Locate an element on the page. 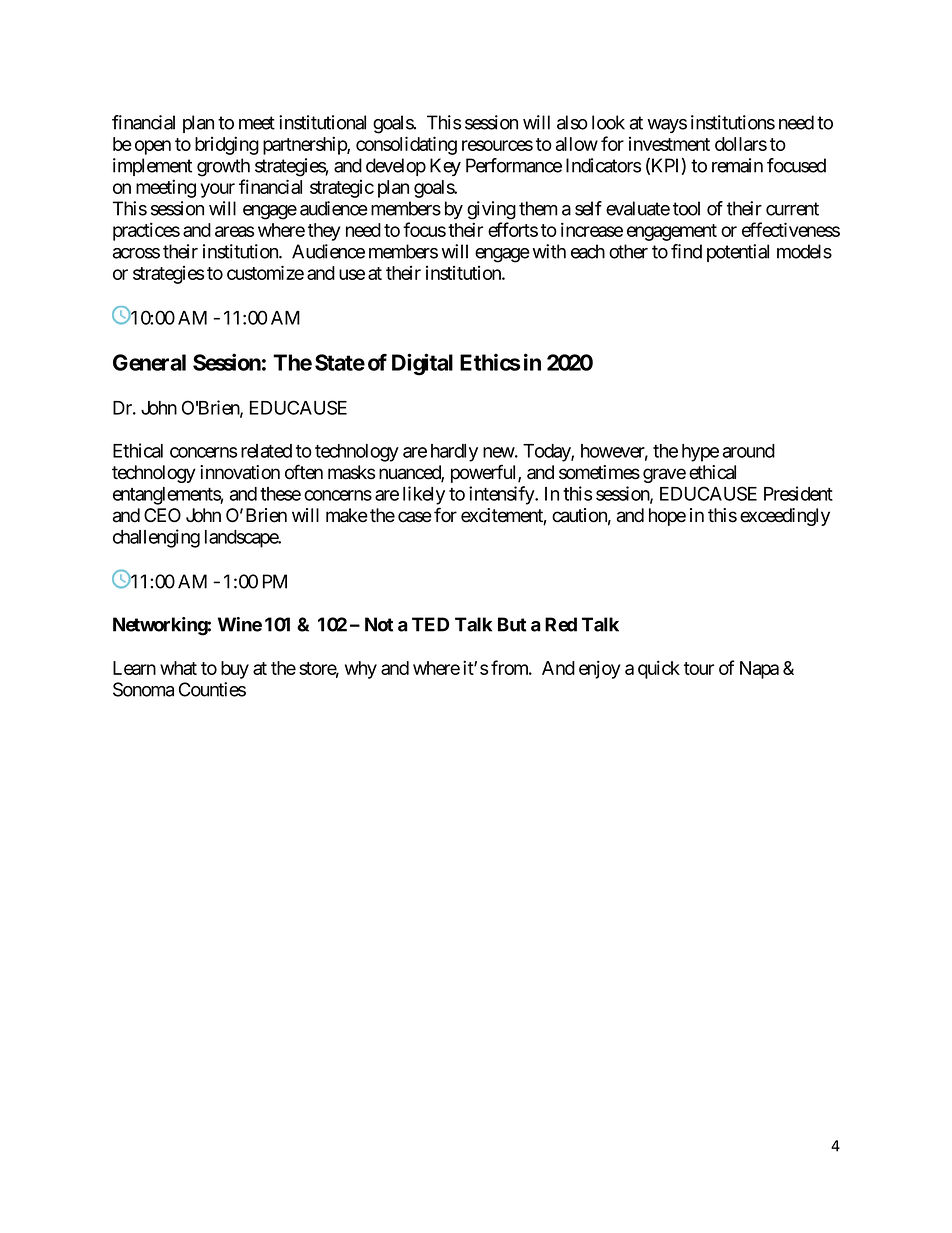  why is located at coordinates (361, 670).
